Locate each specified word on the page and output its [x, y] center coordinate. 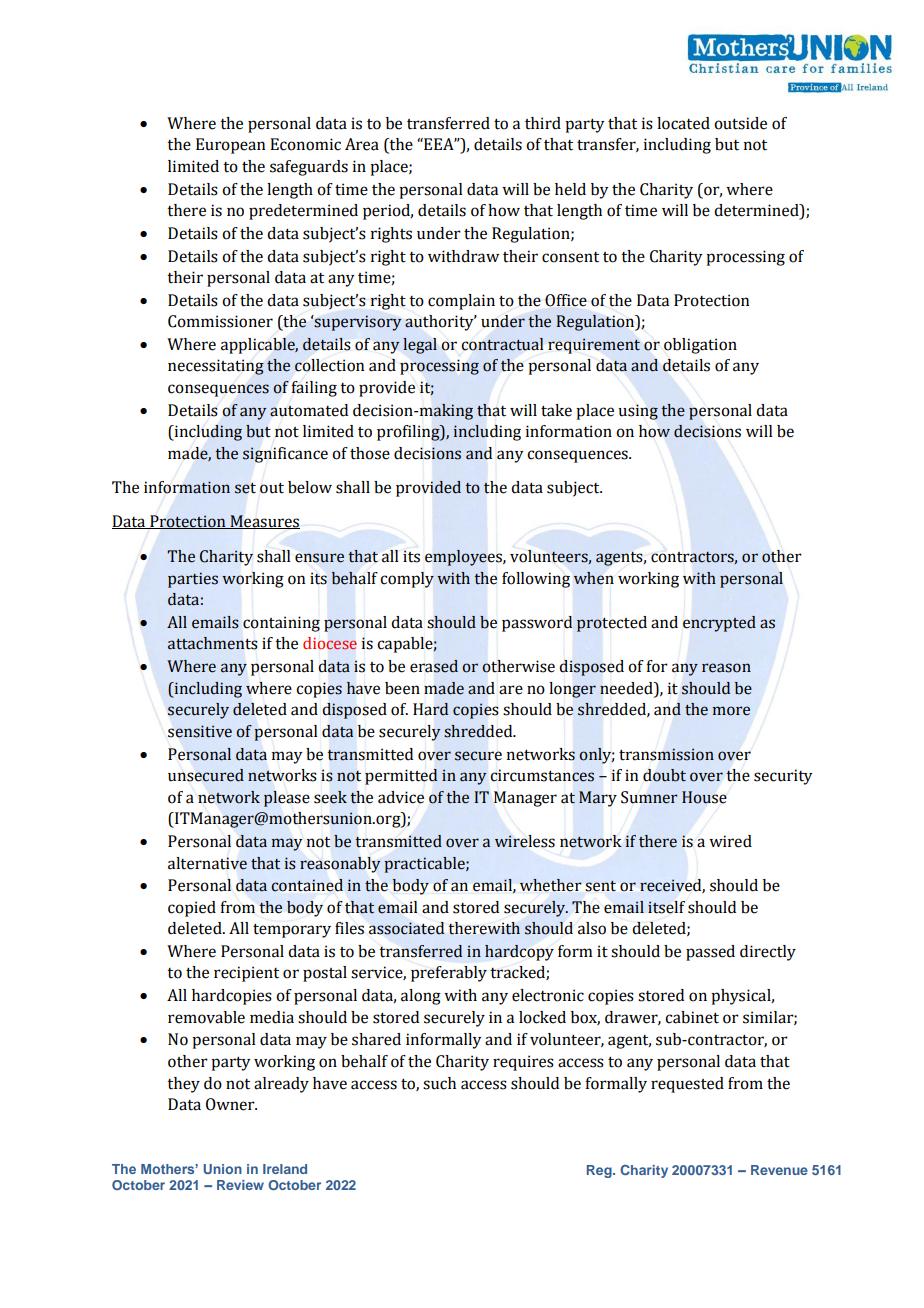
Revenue [779, 1170]
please [287, 799]
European [230, 146]
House [704, 797]
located [683, 123]
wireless [525, 841]
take [556, 410]
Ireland [285, 1169]
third [543, 123]
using [638, 412]
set [245, 488]
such [439, 1083]
